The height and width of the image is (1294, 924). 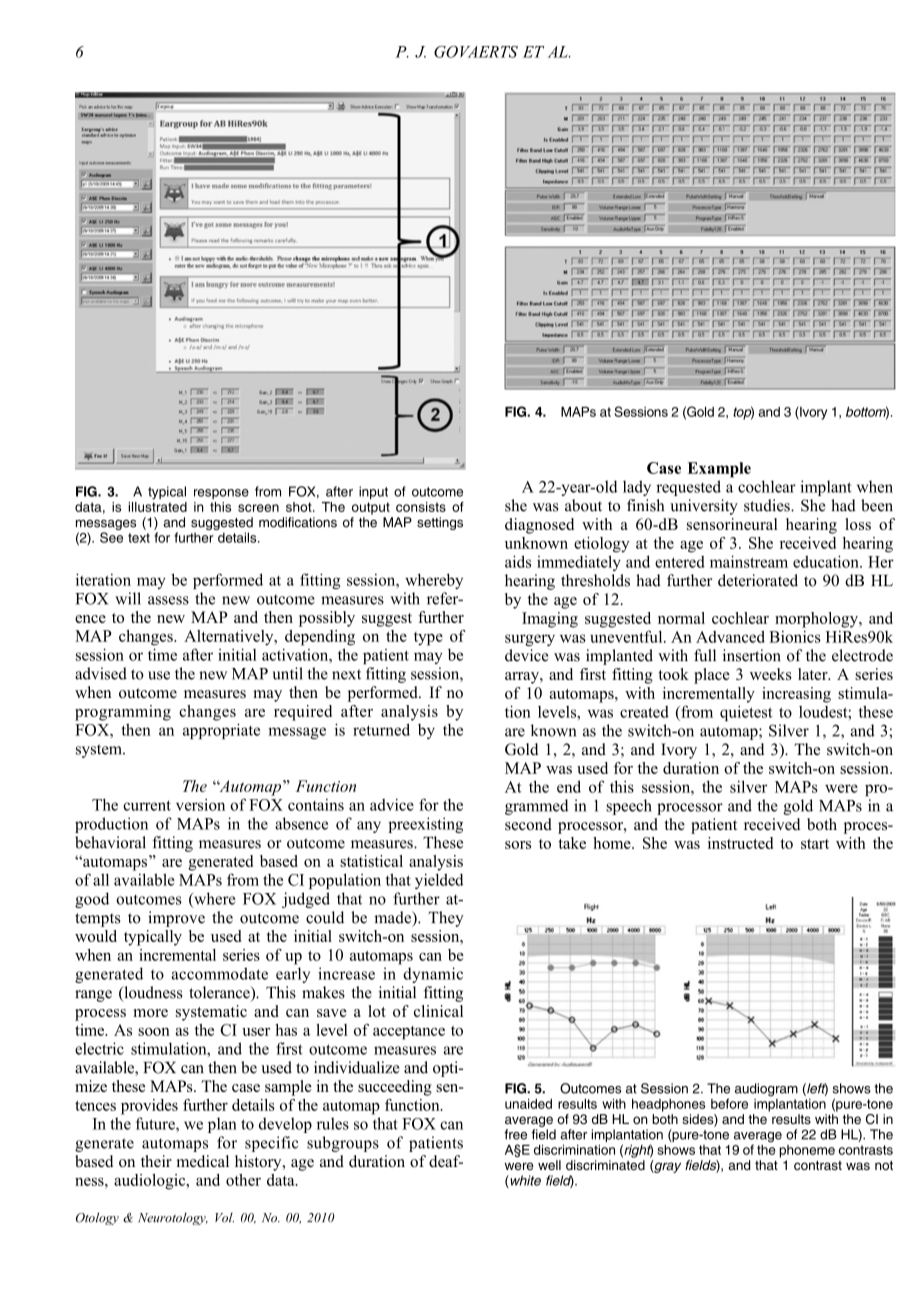 I want to click on appropriate, so click(x=221, y=731).
